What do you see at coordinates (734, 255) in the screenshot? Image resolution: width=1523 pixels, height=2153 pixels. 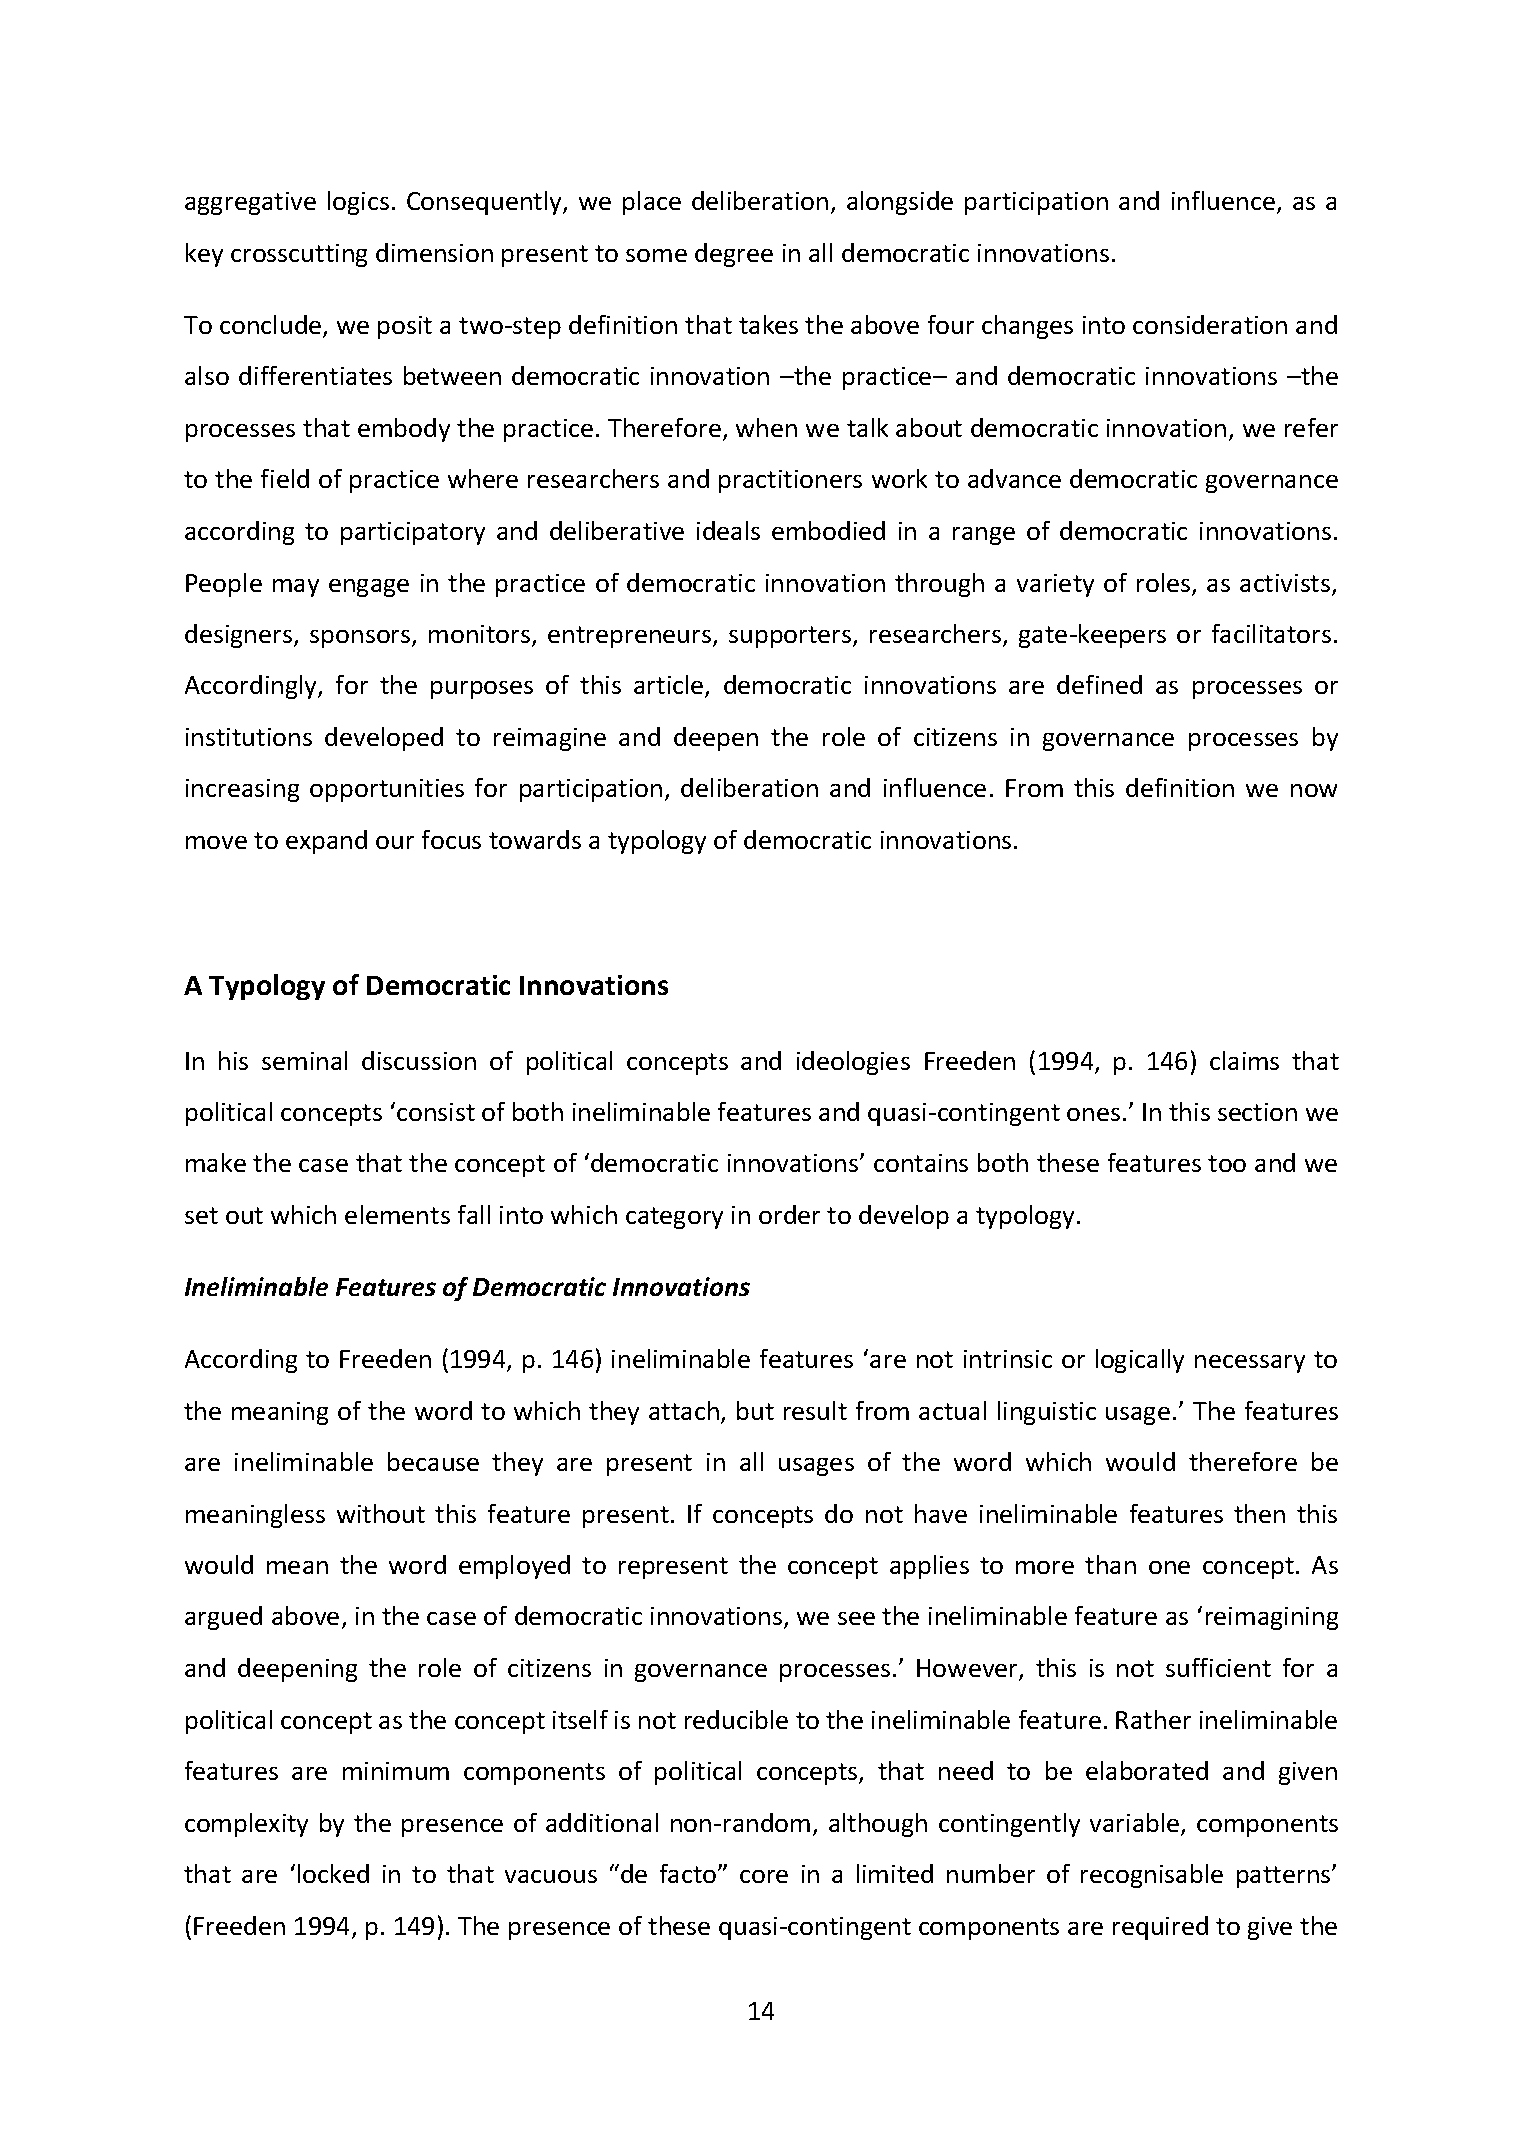 I see `degree` at bounding box center [734, 255].
